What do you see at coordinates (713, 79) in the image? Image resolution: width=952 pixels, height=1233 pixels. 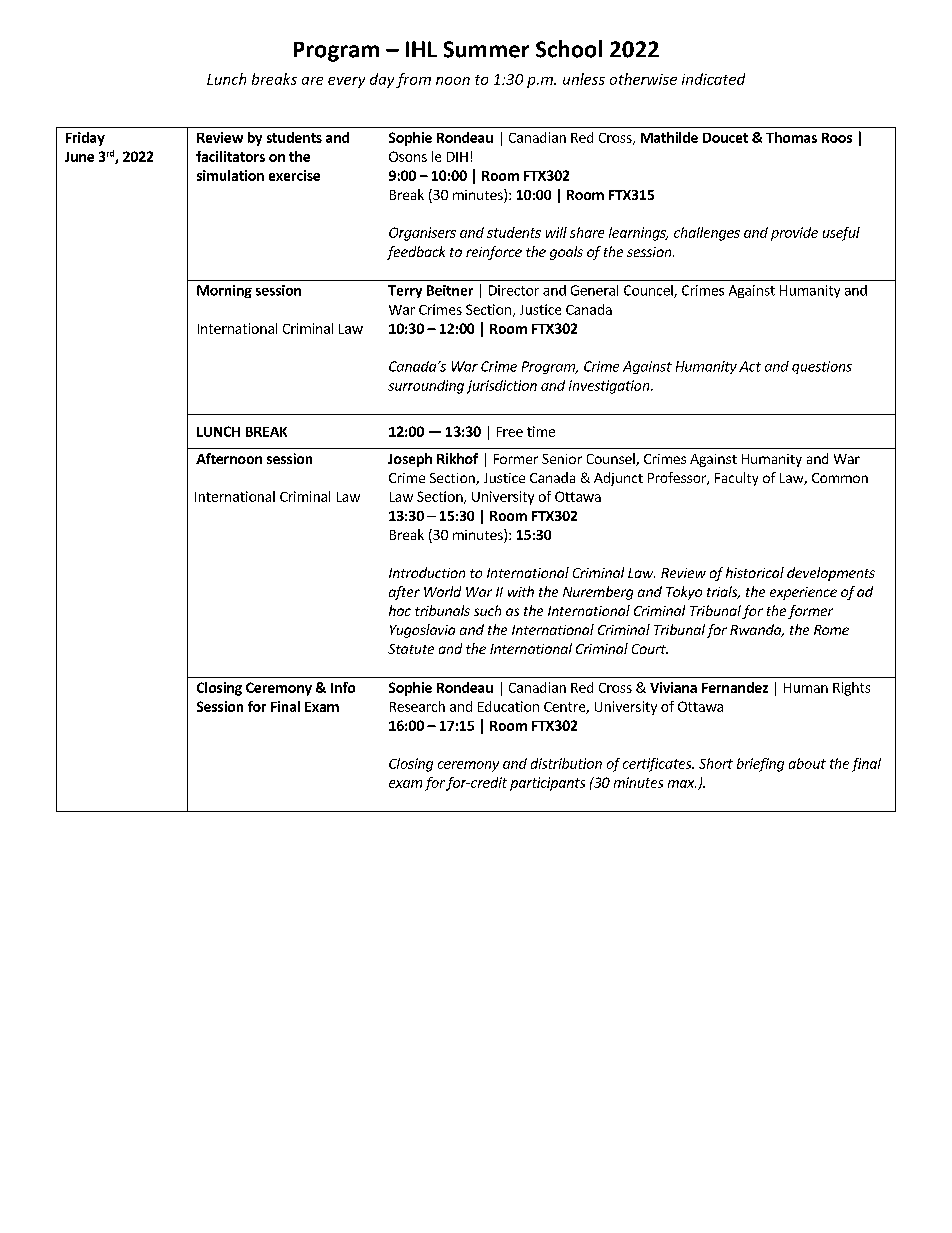 I see `indicated` at bounding box center [713, 79].
